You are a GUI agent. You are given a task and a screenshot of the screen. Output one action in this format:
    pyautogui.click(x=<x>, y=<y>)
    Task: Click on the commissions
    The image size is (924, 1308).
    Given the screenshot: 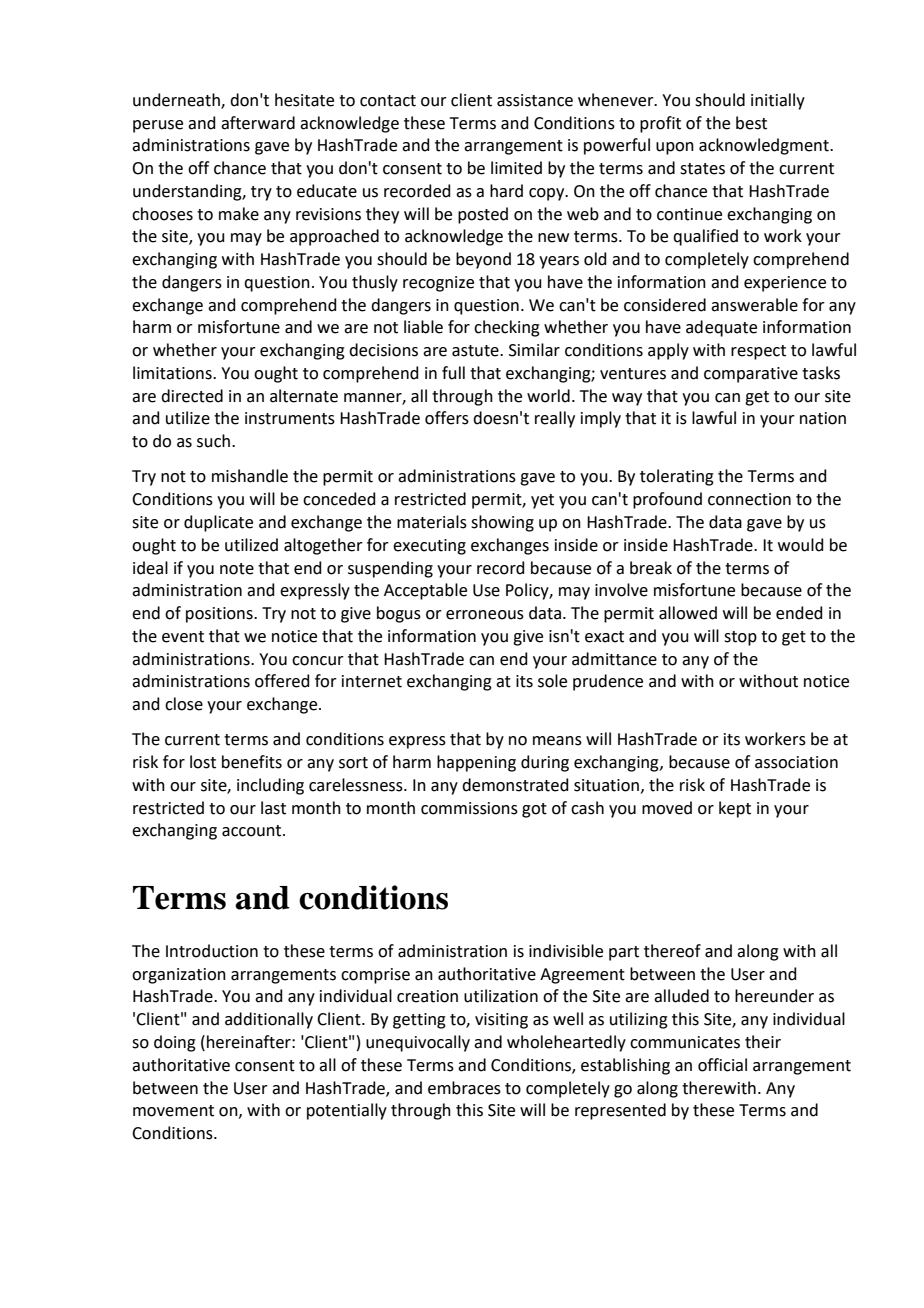 What is the action you would take?
    pyautogui.click(x=469, y=808)
